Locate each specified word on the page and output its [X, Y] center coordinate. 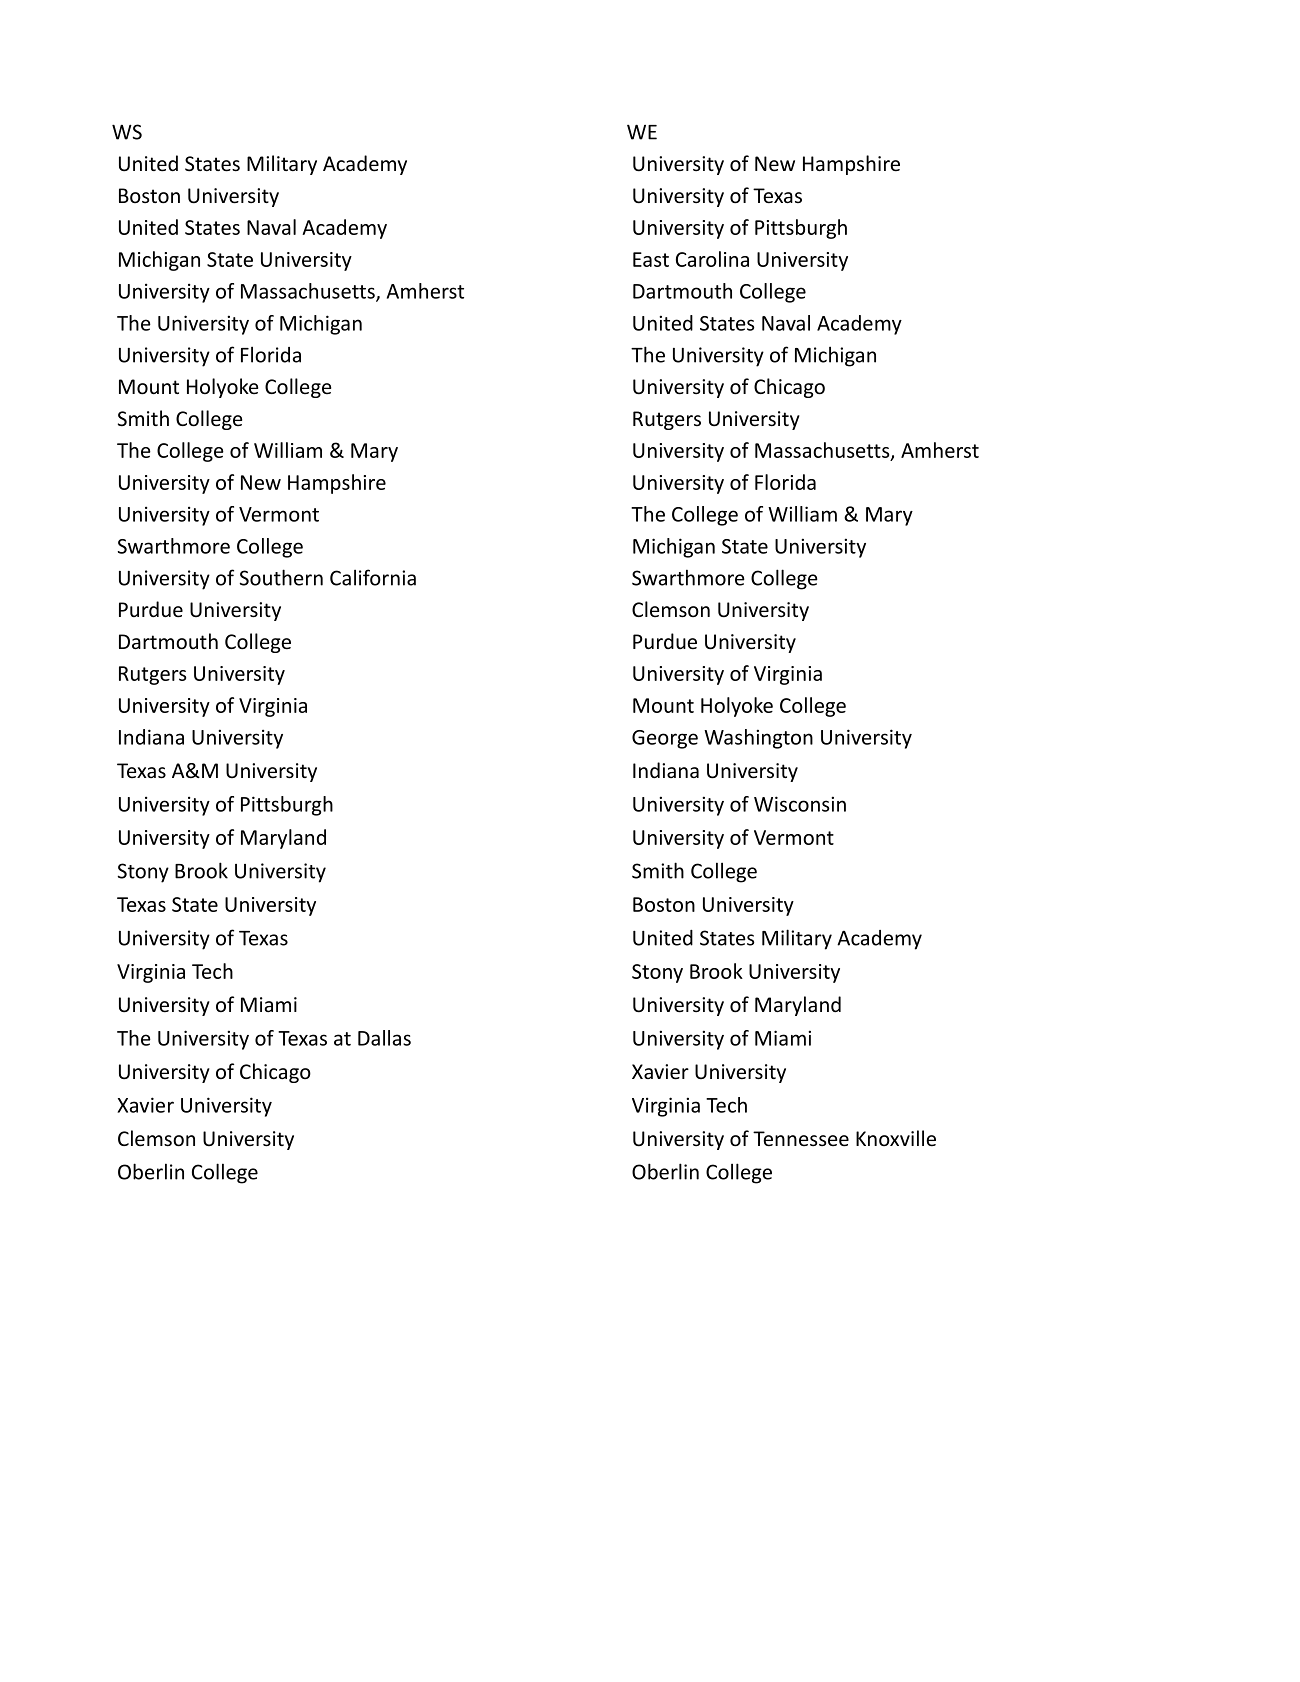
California [373, 577]
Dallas [384, 1038]
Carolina [712, 259]
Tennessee [801, 1139]
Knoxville [896, 1138]
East [651, 259]
